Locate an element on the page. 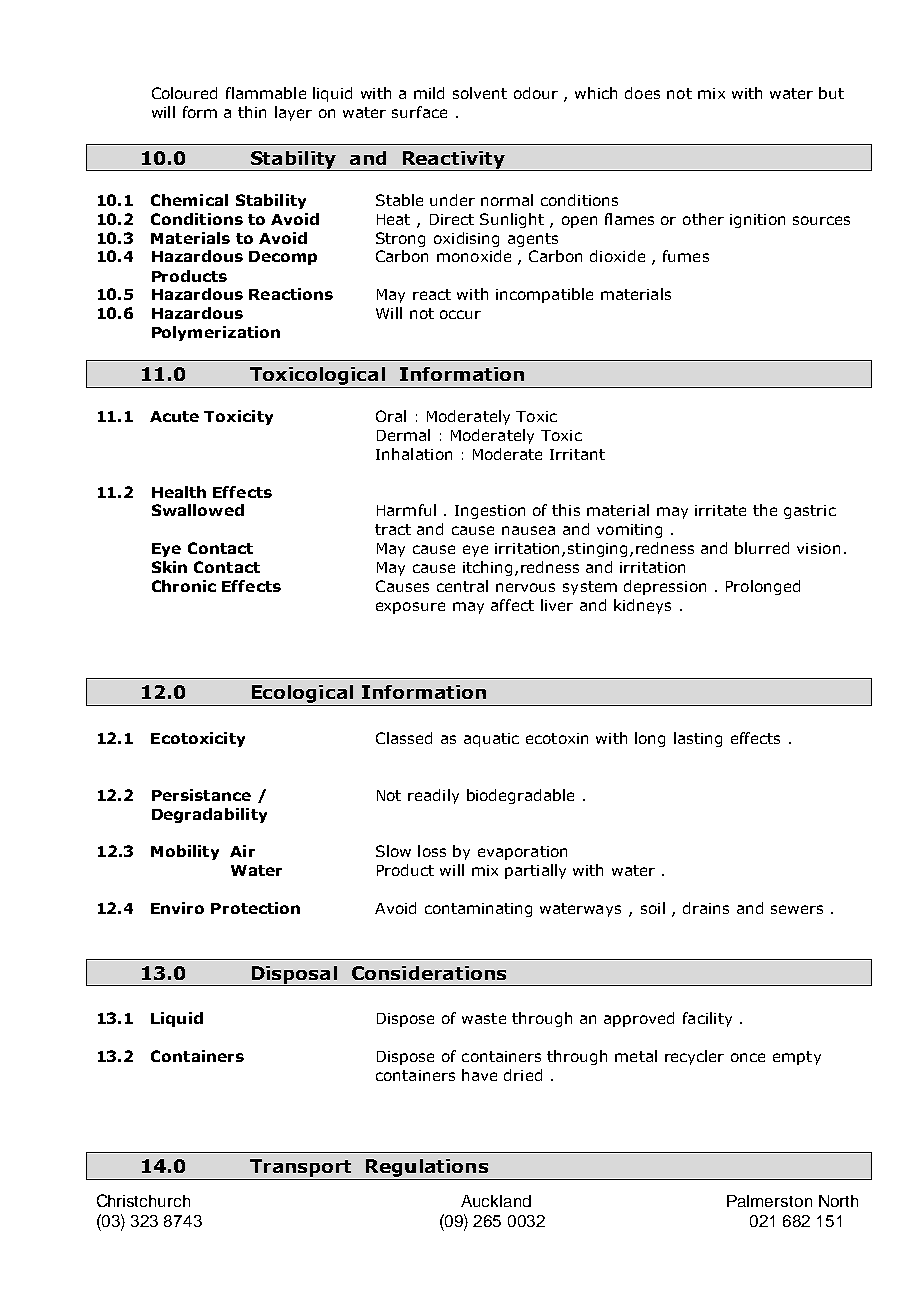  Health is located at coordinates (179, 492).
